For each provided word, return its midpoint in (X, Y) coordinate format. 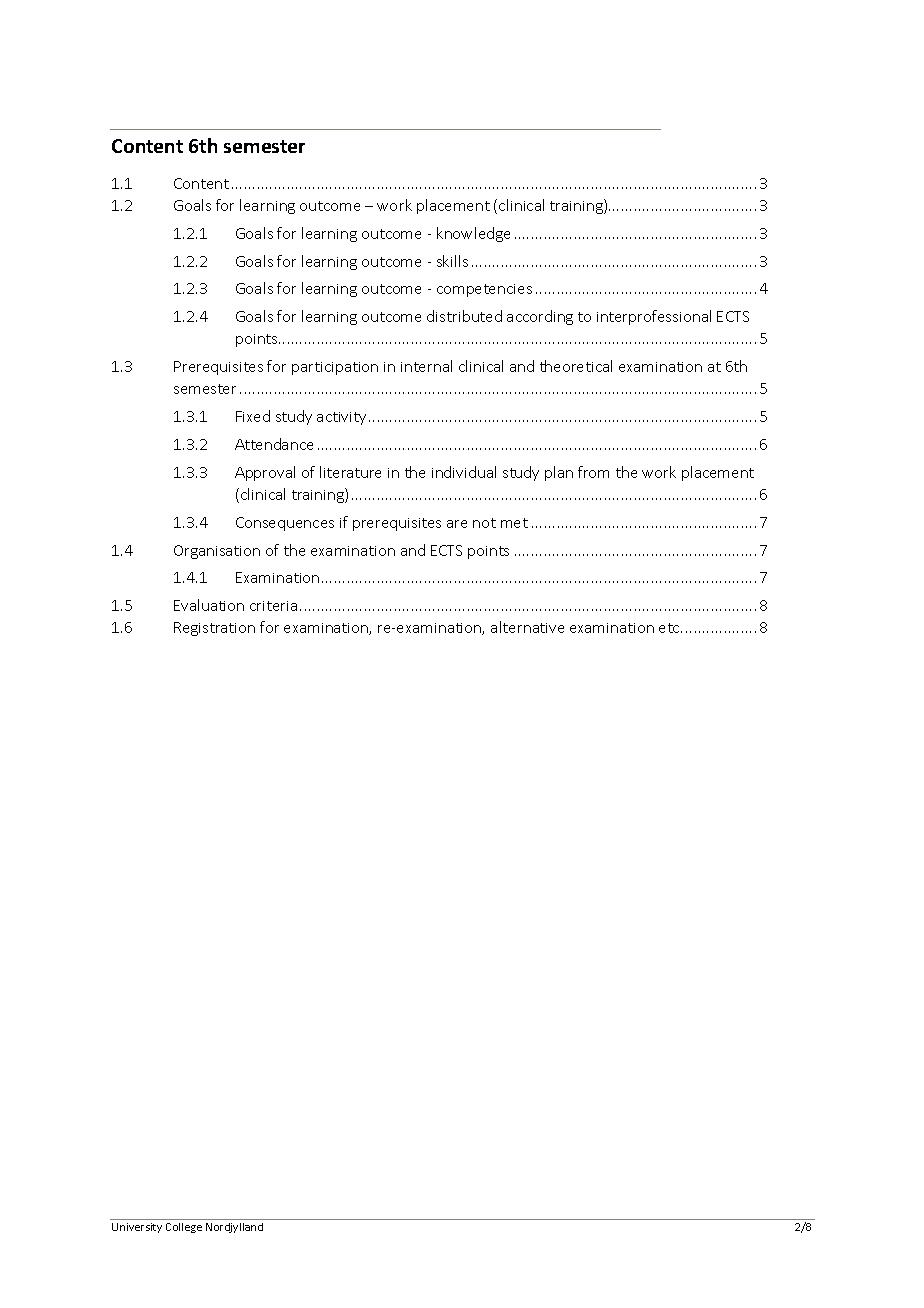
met (514, 523)
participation (335, 368)
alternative (527, 627)
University (137, 1228)
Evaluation (209, 605)
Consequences (285, 524)
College (184, 1228)
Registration (214, 629)
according (540, 317)
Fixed (253, 416)
